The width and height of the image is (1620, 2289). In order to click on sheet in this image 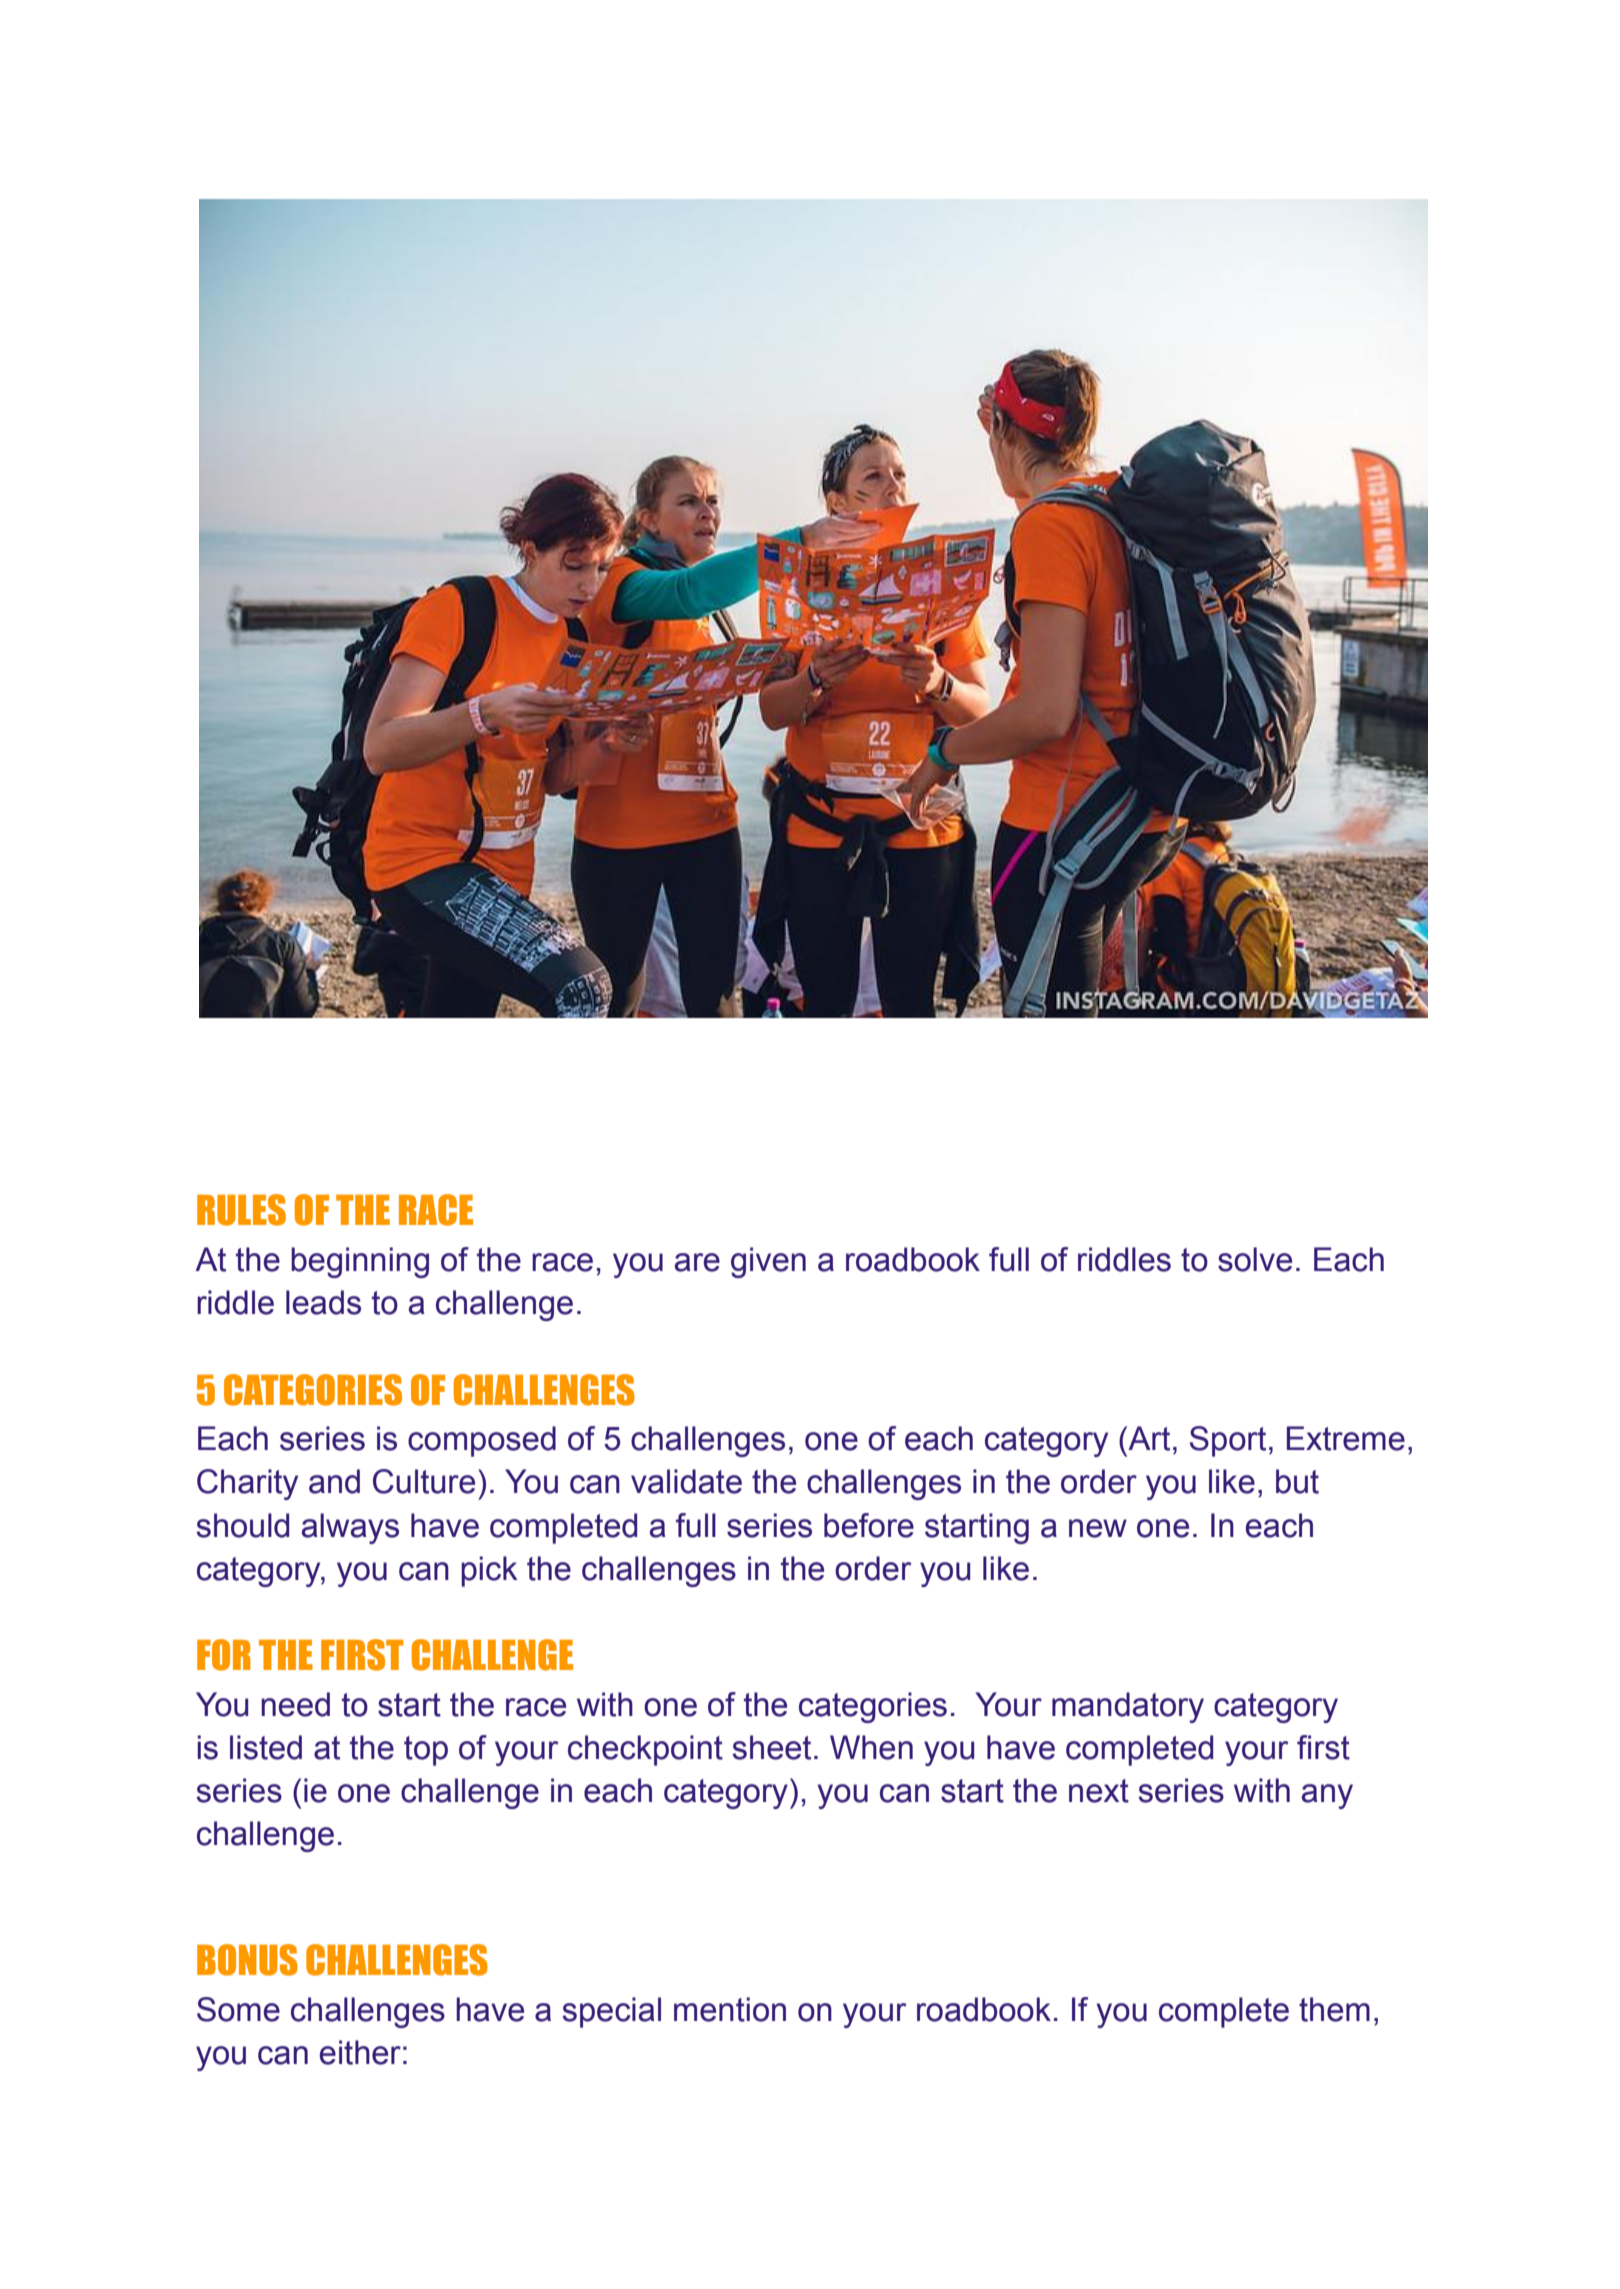, I will do `click(771, 1747)`.
